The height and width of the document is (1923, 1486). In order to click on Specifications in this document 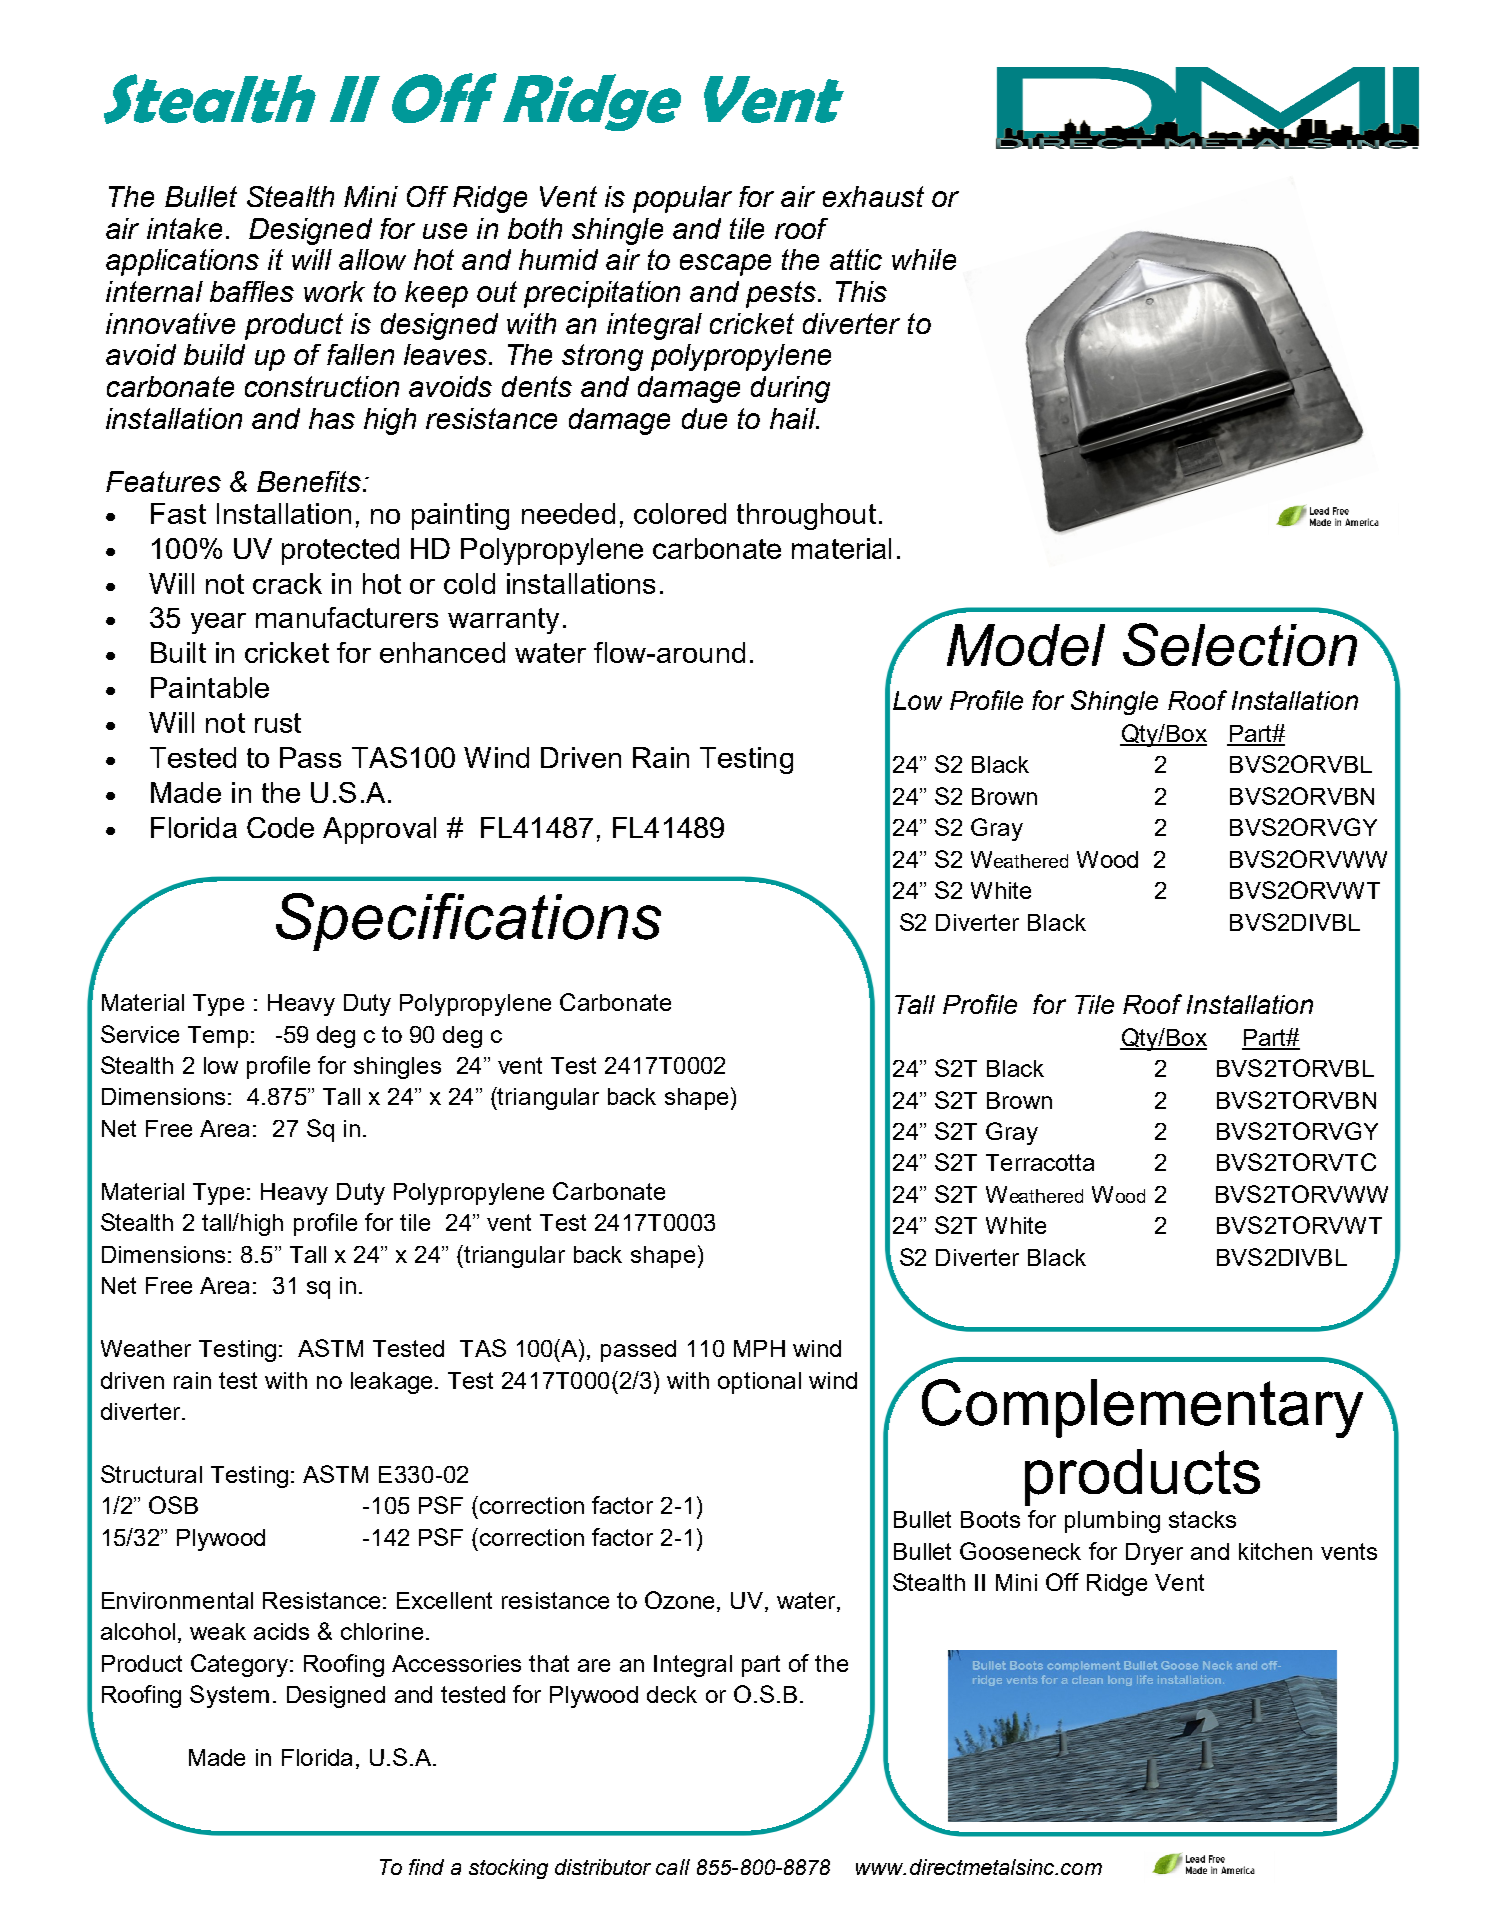, I will do `click(468, 922)`.
